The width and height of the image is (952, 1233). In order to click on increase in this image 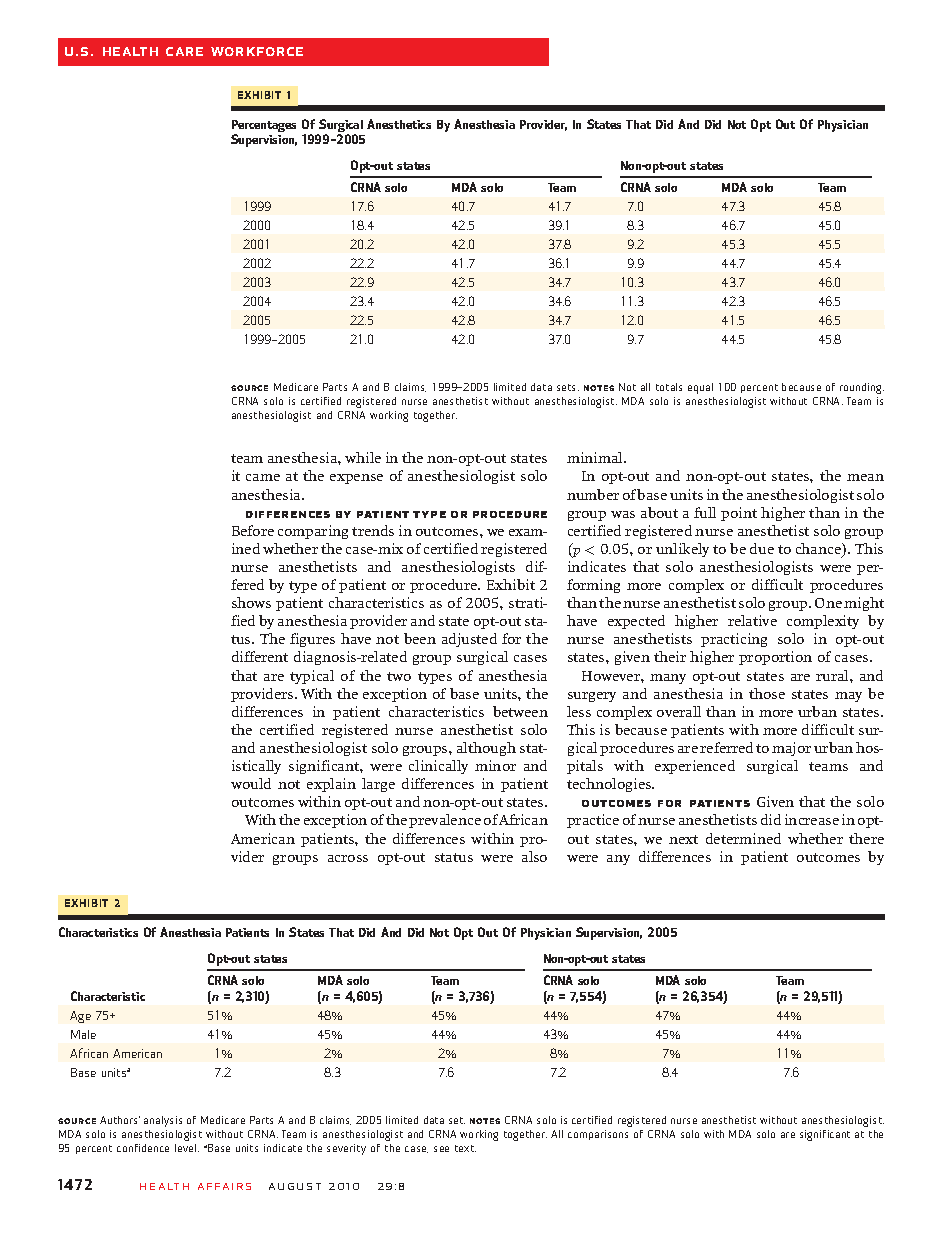, I will do `click(812, 819)`.
